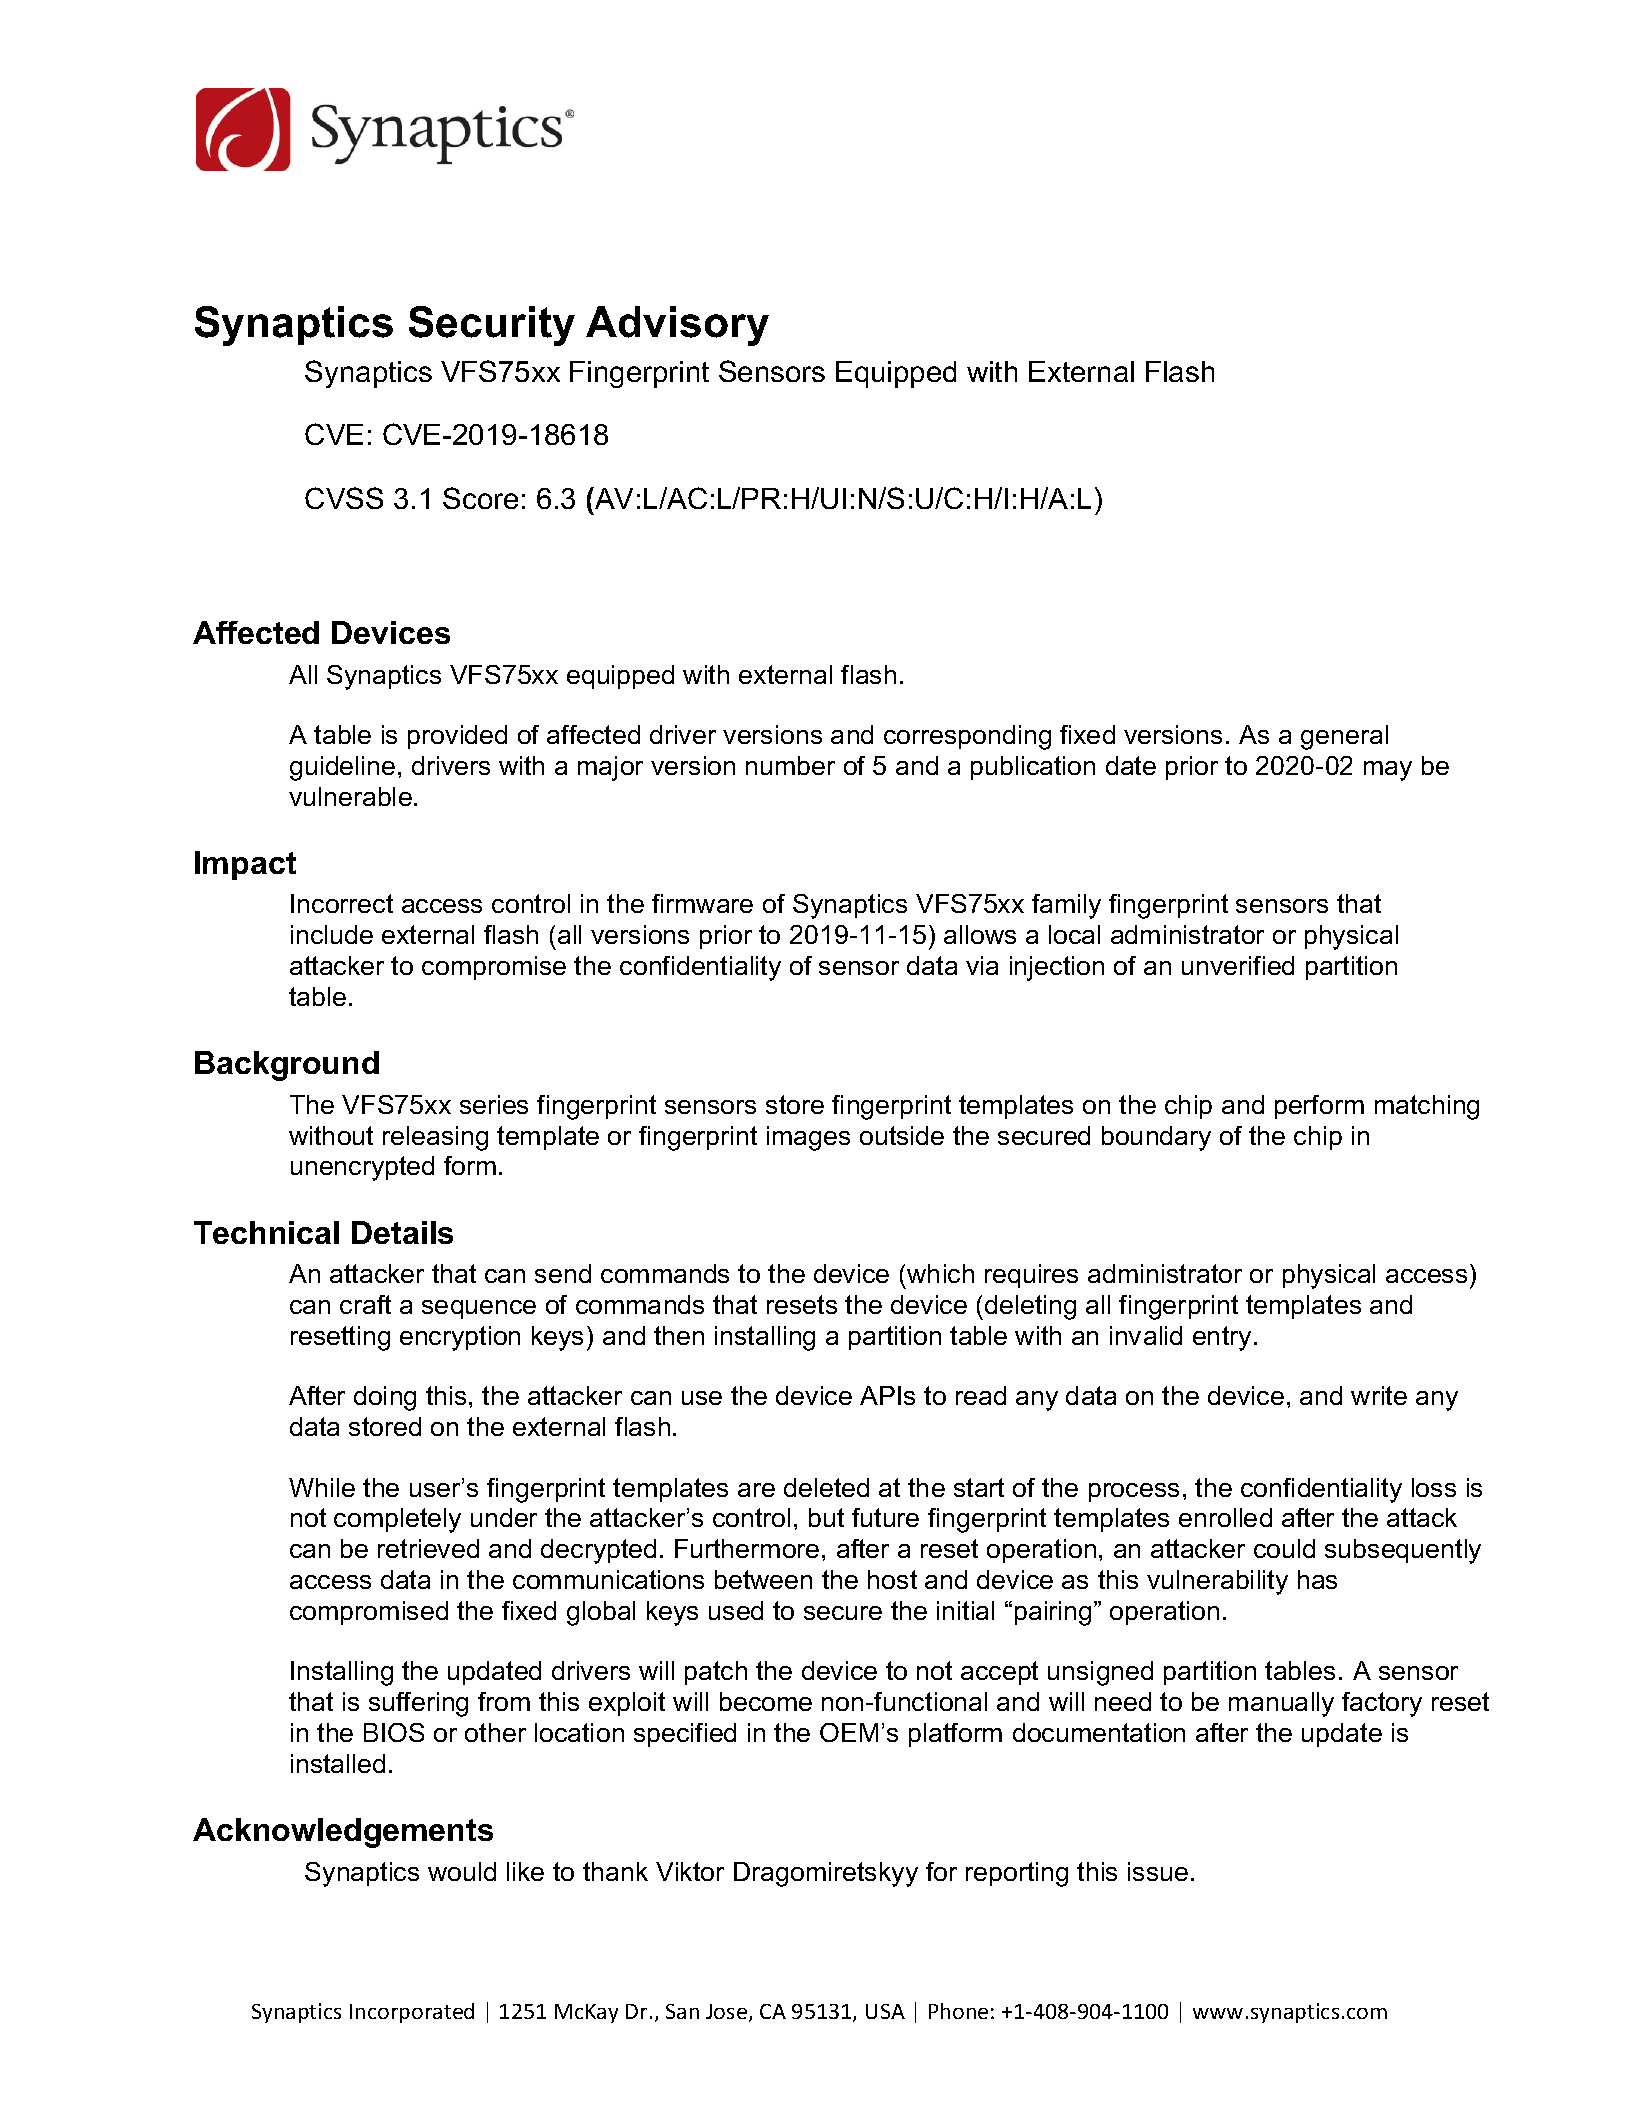 The image size is (1640, 2122). What do you see at coordinates (1344, 737) in the document?
I see `general` at bounding box center [1344, 737].
